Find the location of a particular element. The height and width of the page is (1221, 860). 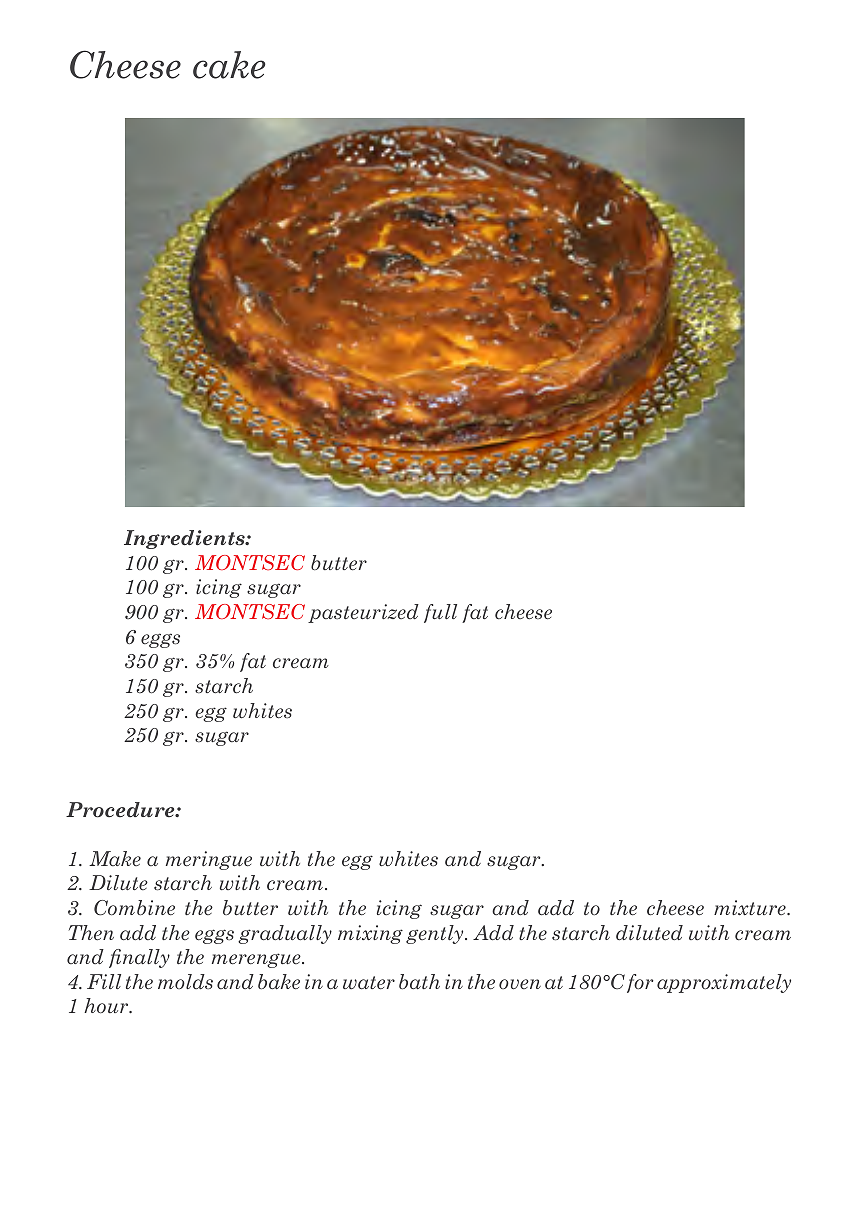

cake is located at coordinates (229, 65).
